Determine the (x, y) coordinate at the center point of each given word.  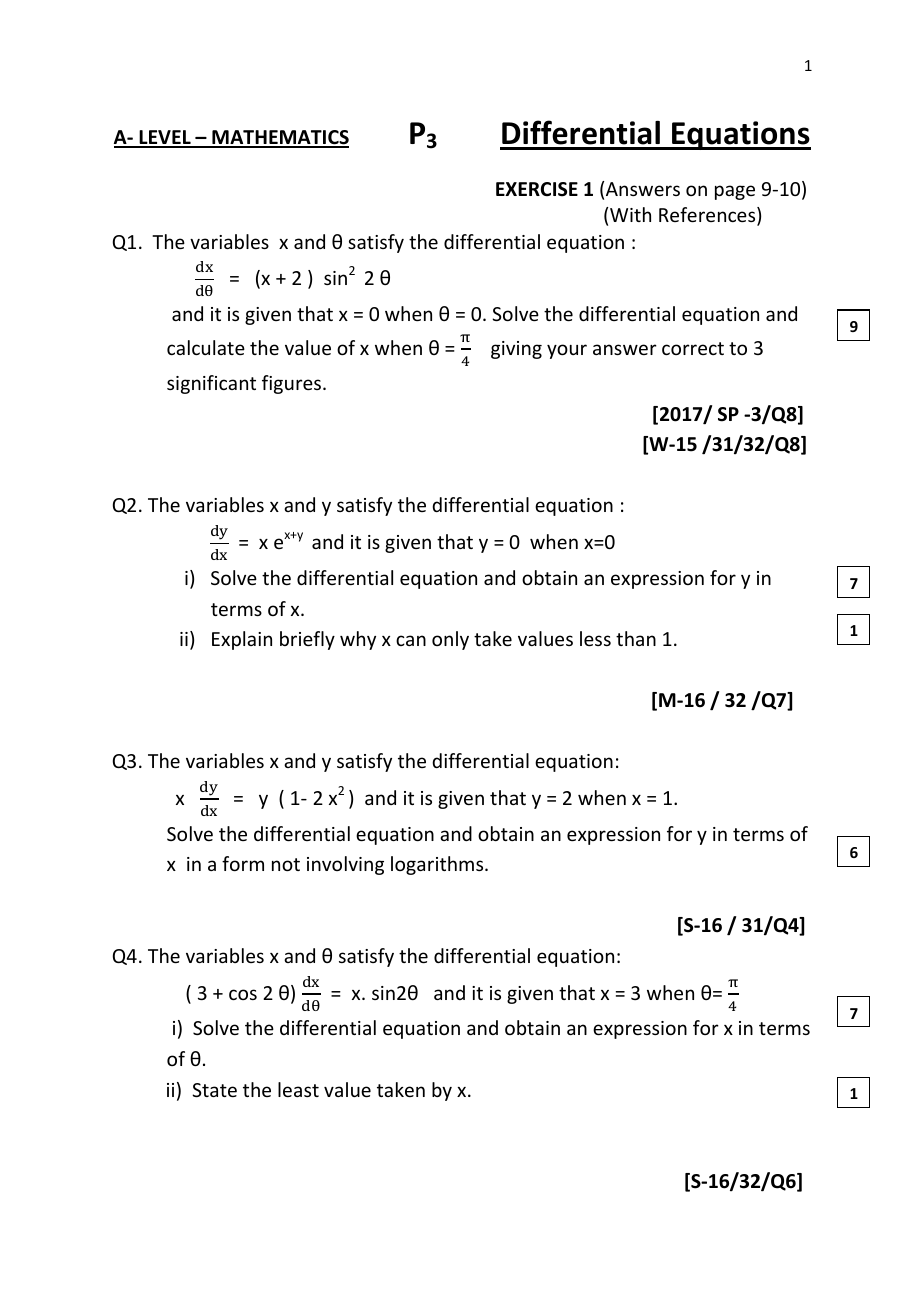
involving (345, 865)
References (708, 216)
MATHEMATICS (279, 138)
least (298, 1089)
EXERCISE (537, 189)
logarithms (438, 865)
